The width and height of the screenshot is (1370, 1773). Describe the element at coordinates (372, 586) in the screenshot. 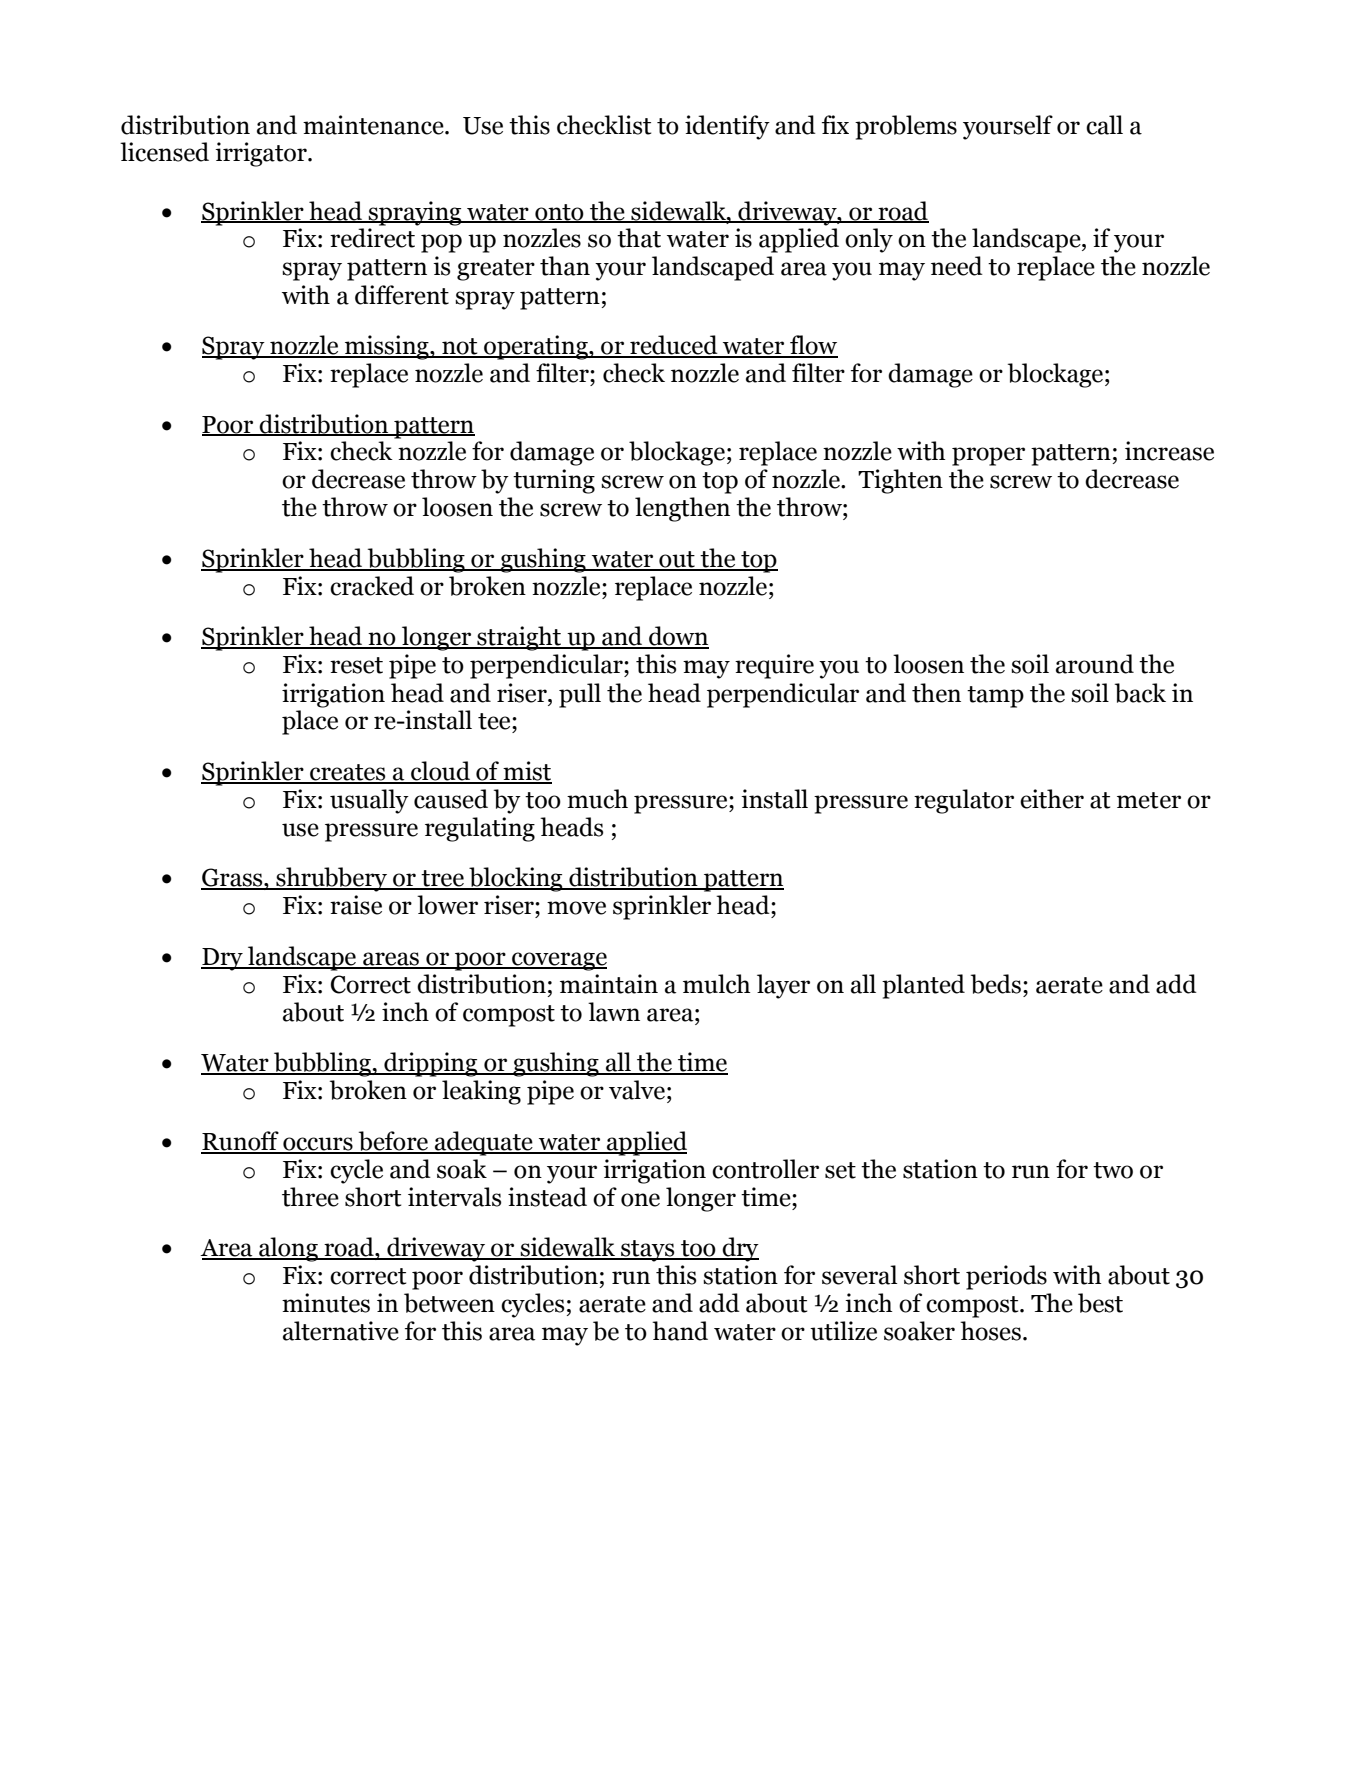

I see `cracked` at that location.
